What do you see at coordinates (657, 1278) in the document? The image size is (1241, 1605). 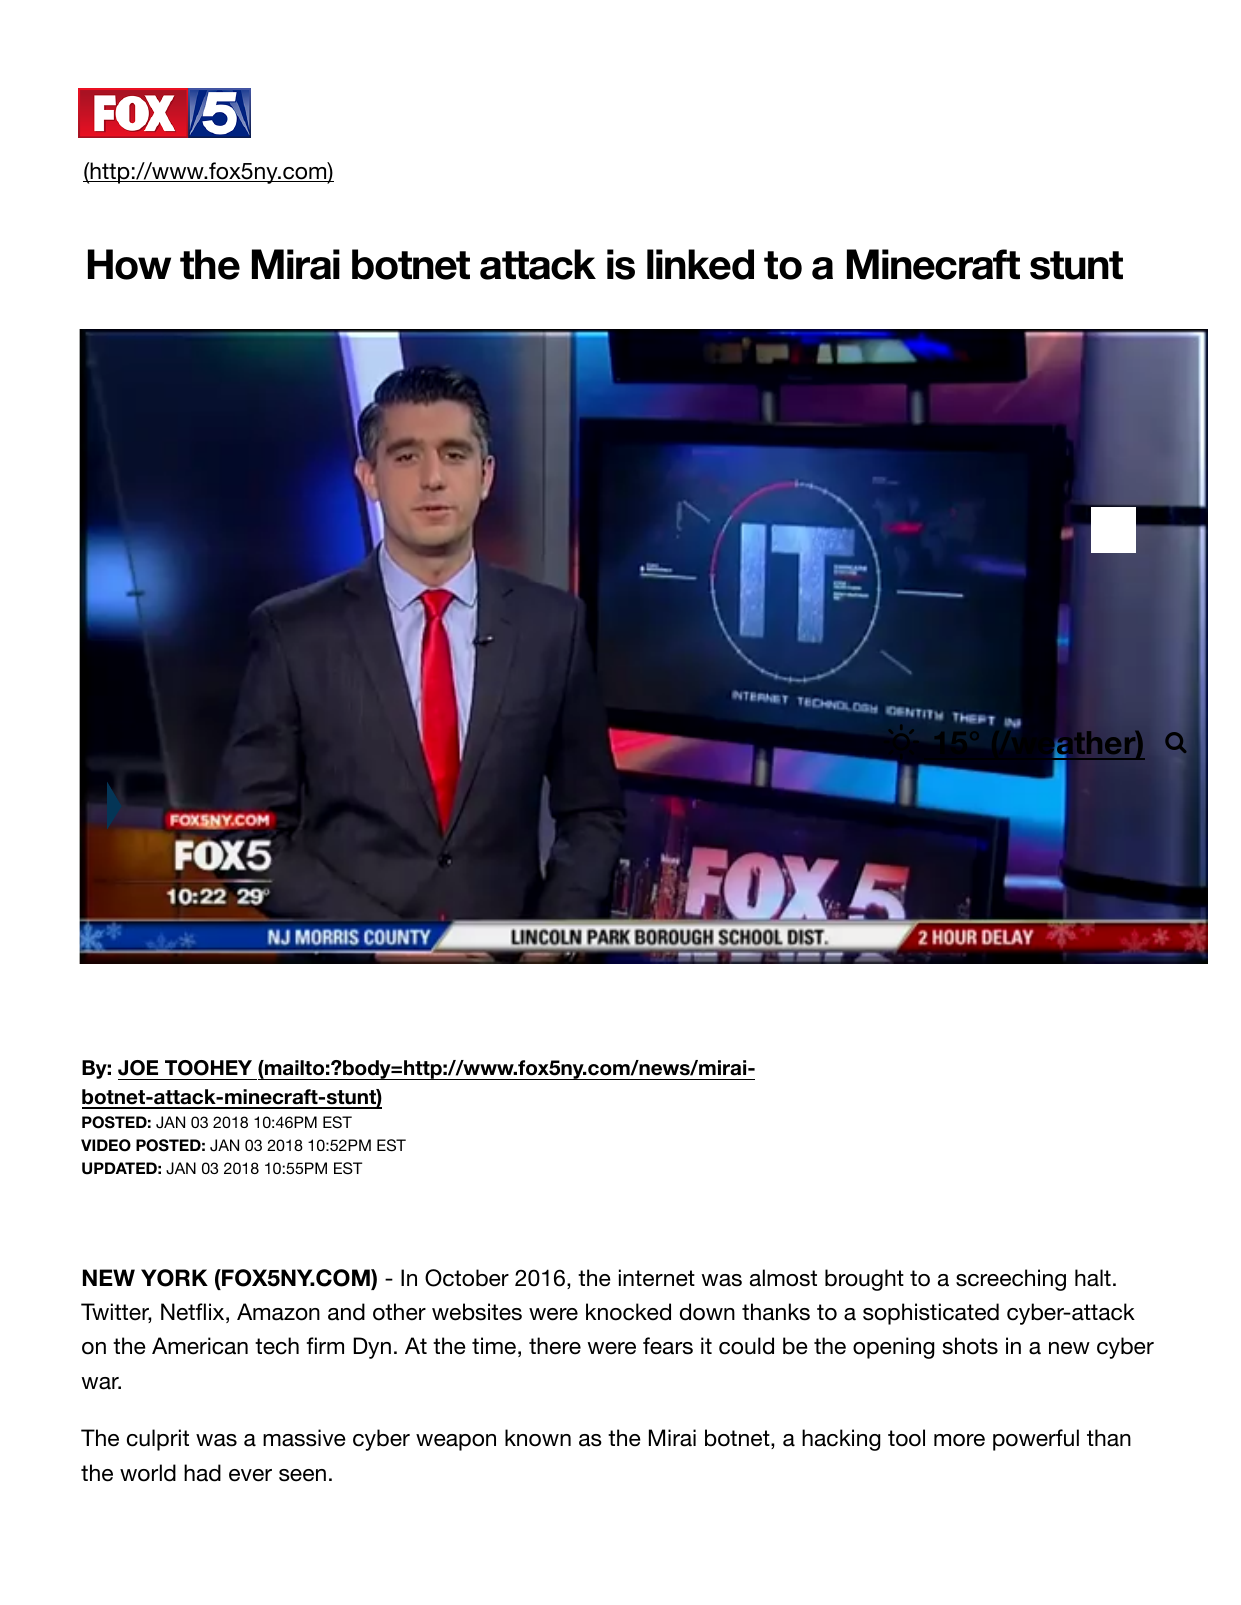 I see `internet` at bounding box center [657, 1278].
